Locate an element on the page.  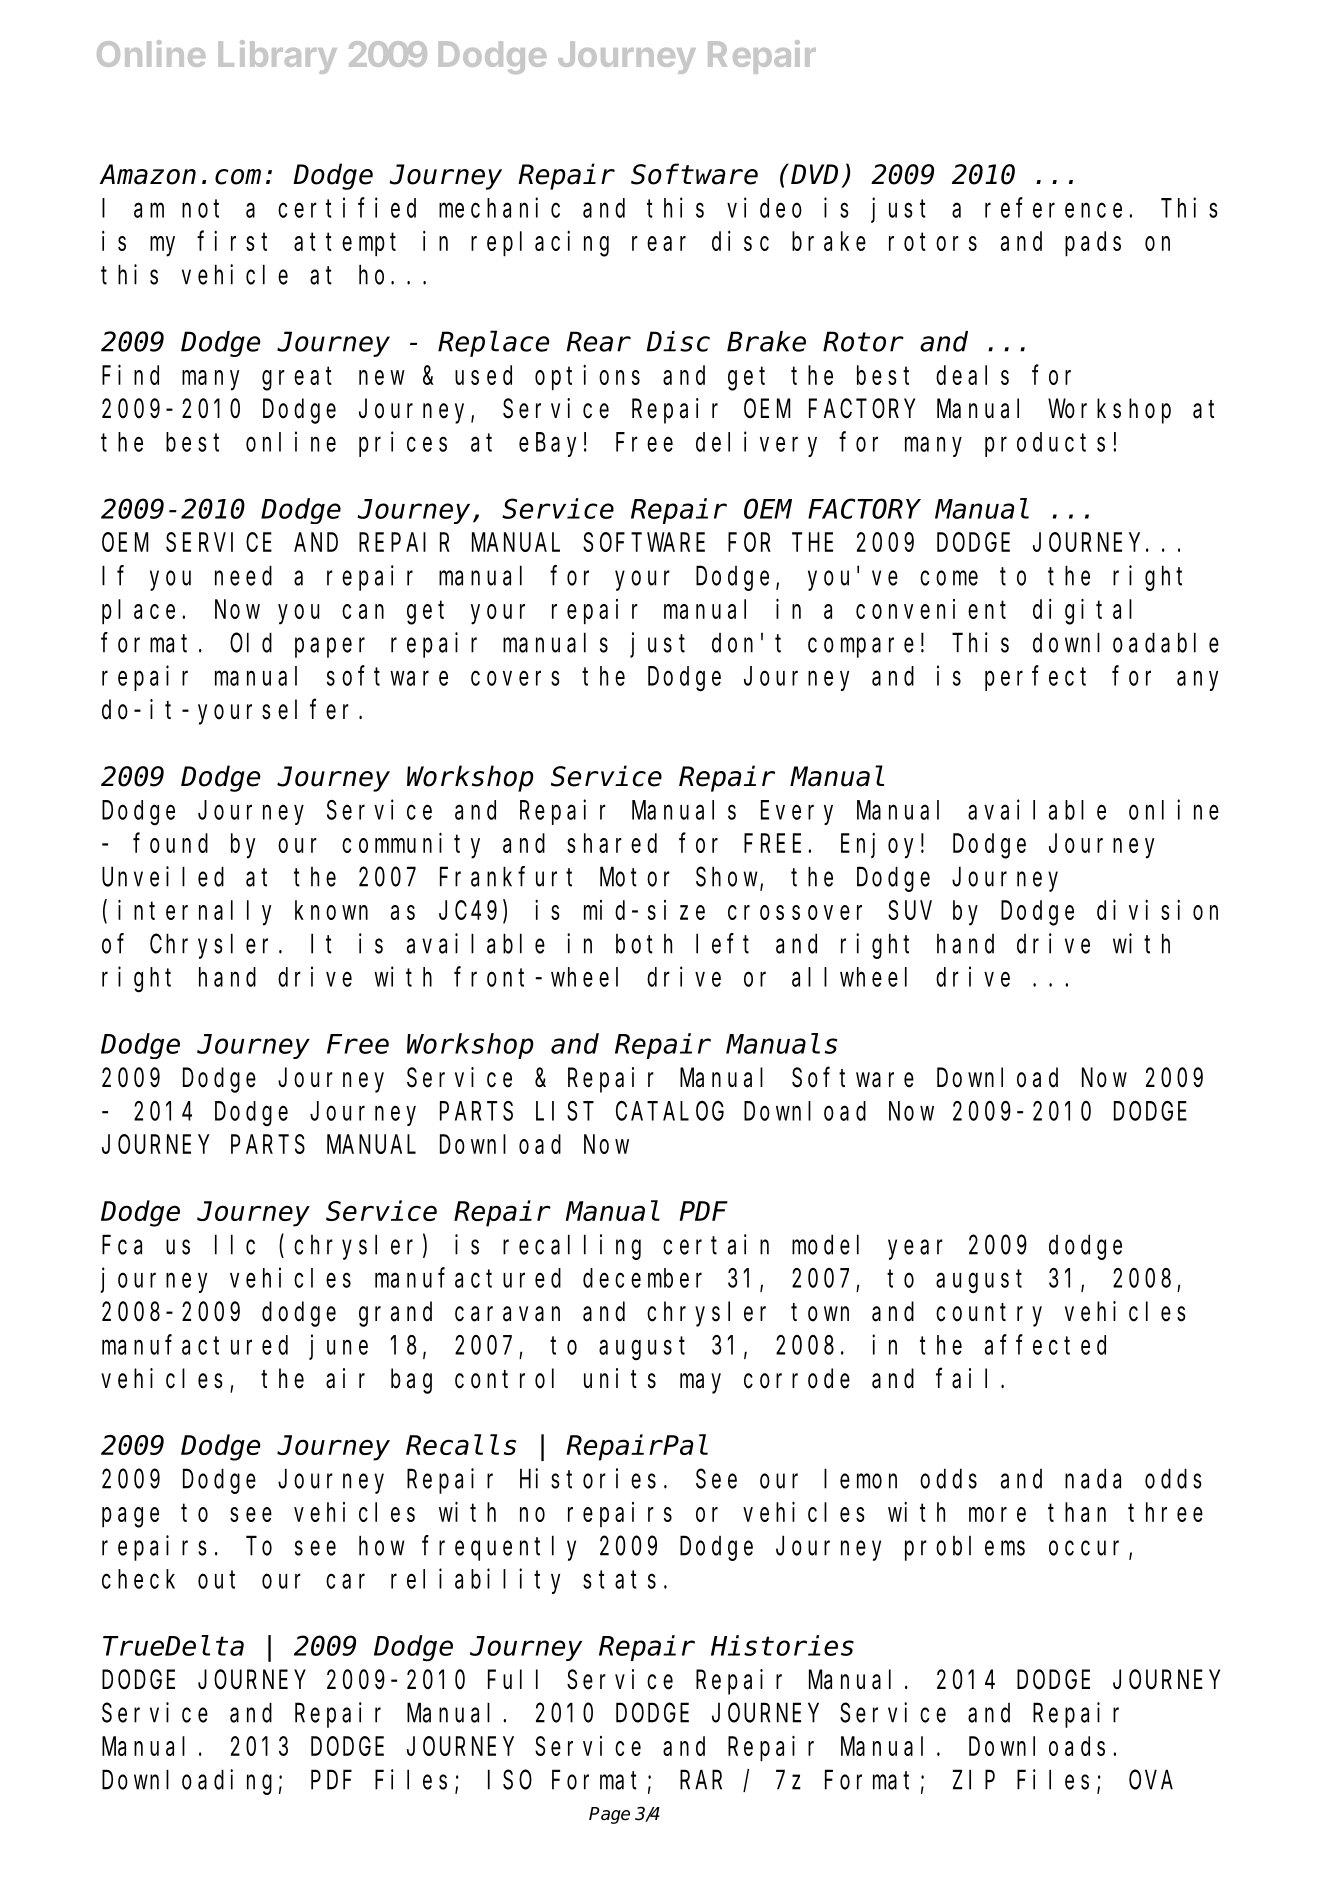
known is located at coordinates (331, 910).
